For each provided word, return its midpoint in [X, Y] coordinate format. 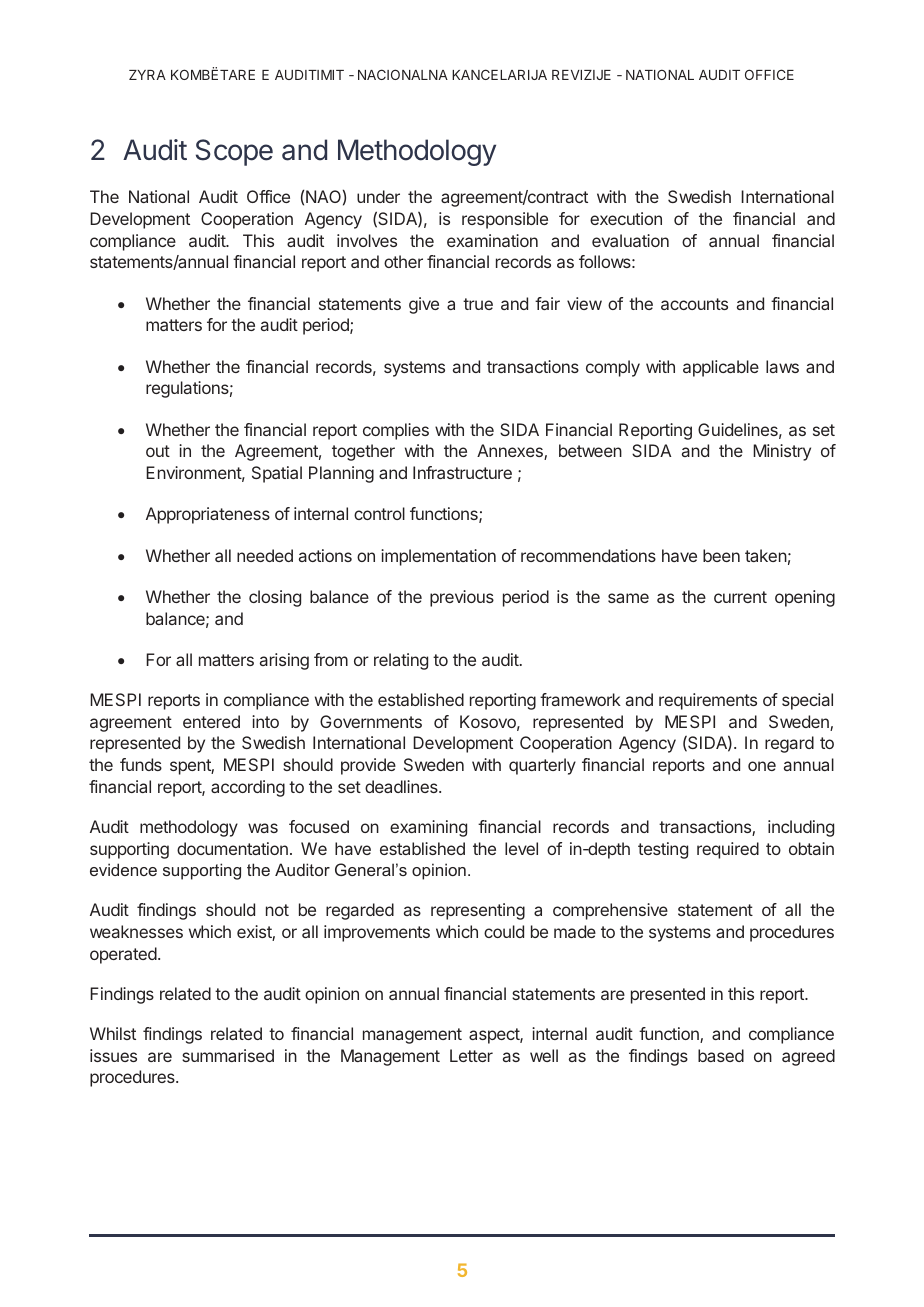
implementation [438, 557]
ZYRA [147, 75]
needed [265, 555]
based [721, 1055]
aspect [495, 1036]
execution [626, 218]
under [378, 196]
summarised [228, 1055]
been [721, 555]
